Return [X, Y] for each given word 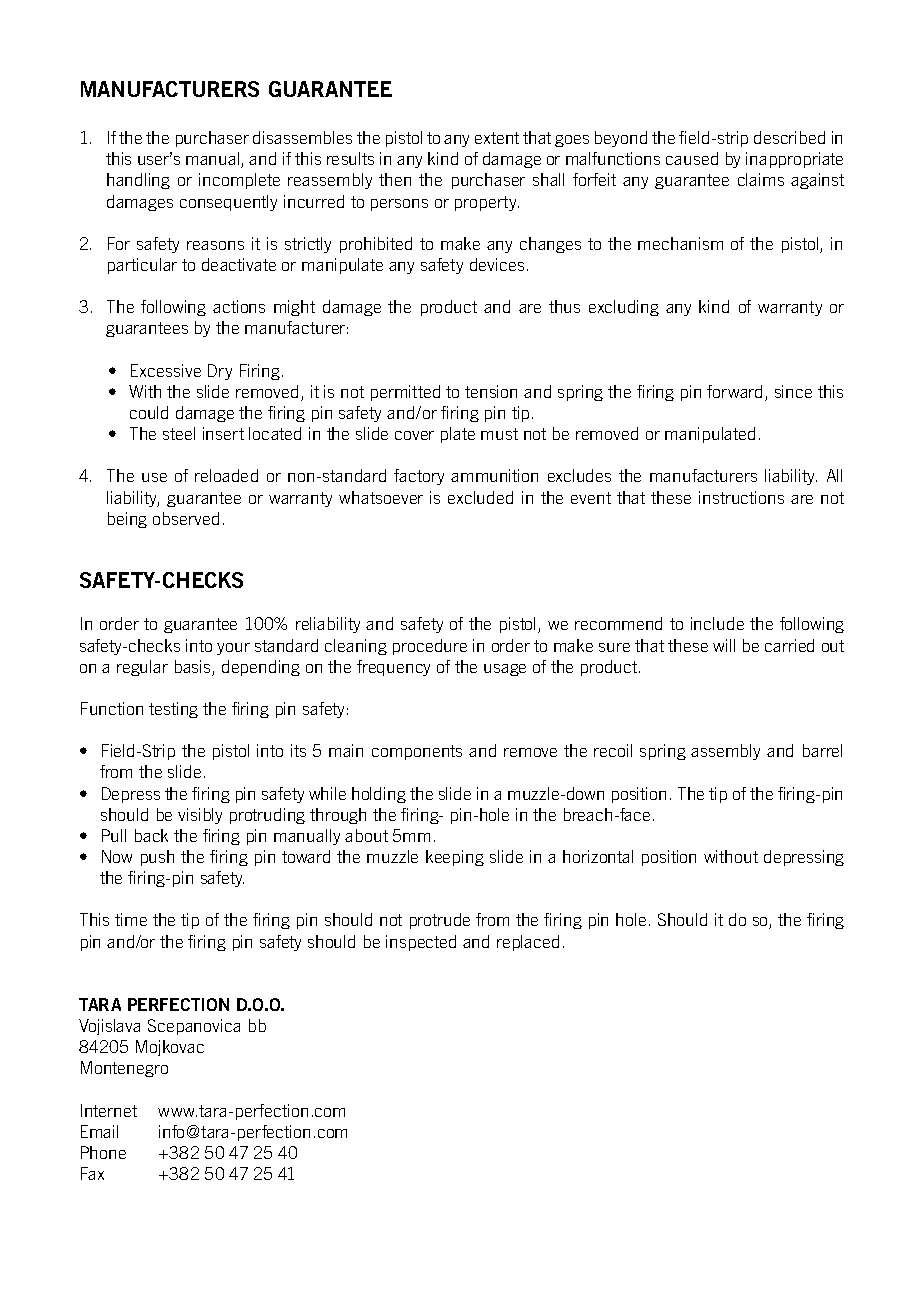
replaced [528, 943]
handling [138, 181]
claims [761, 179]
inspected [421, 943]
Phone [103, 1152]
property [487, 203]
